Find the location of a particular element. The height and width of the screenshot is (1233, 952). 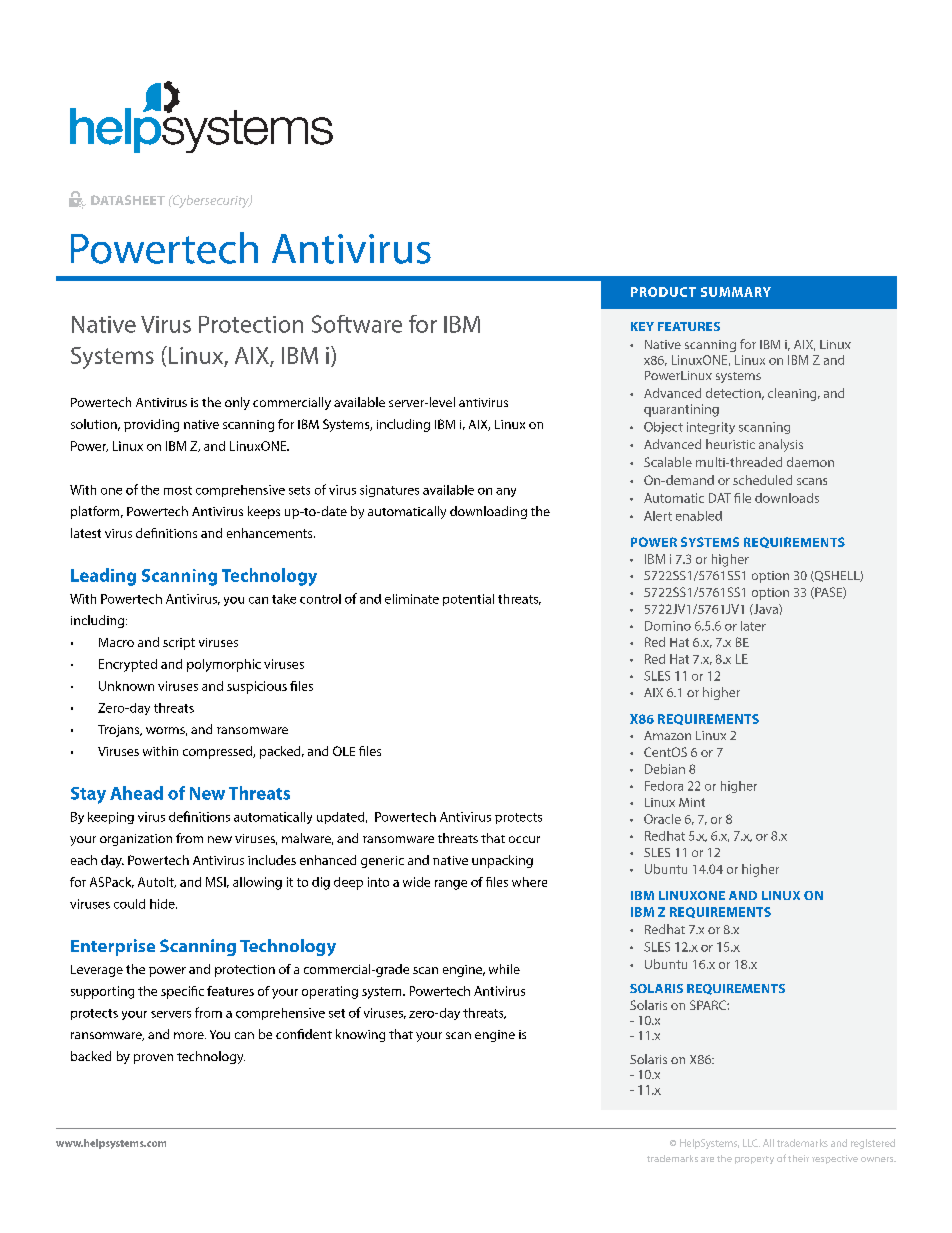

SUMMARY is located at coordinates (736, 292).
